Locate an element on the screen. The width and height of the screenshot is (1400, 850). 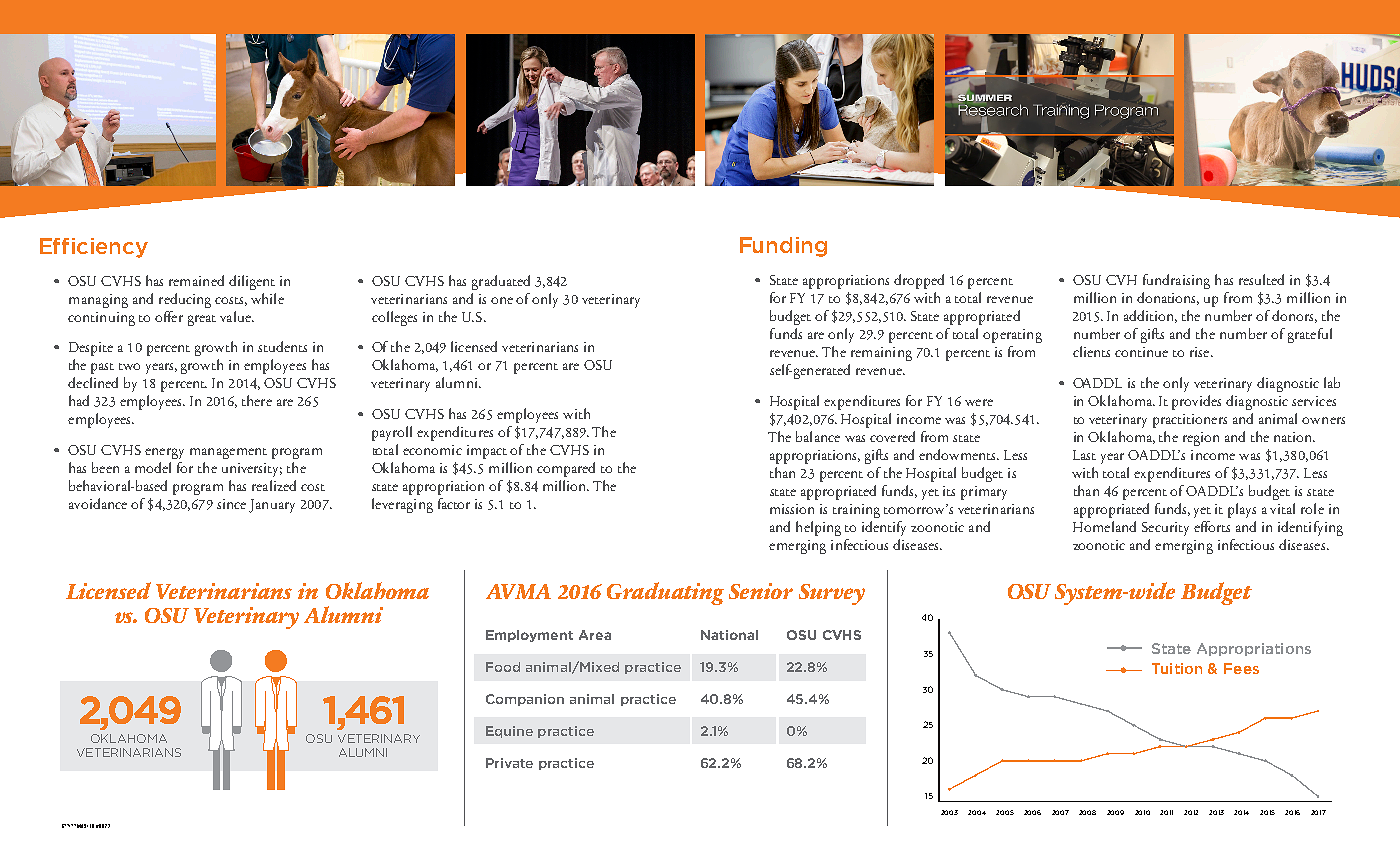
since is located at coordinates (231, 504).
